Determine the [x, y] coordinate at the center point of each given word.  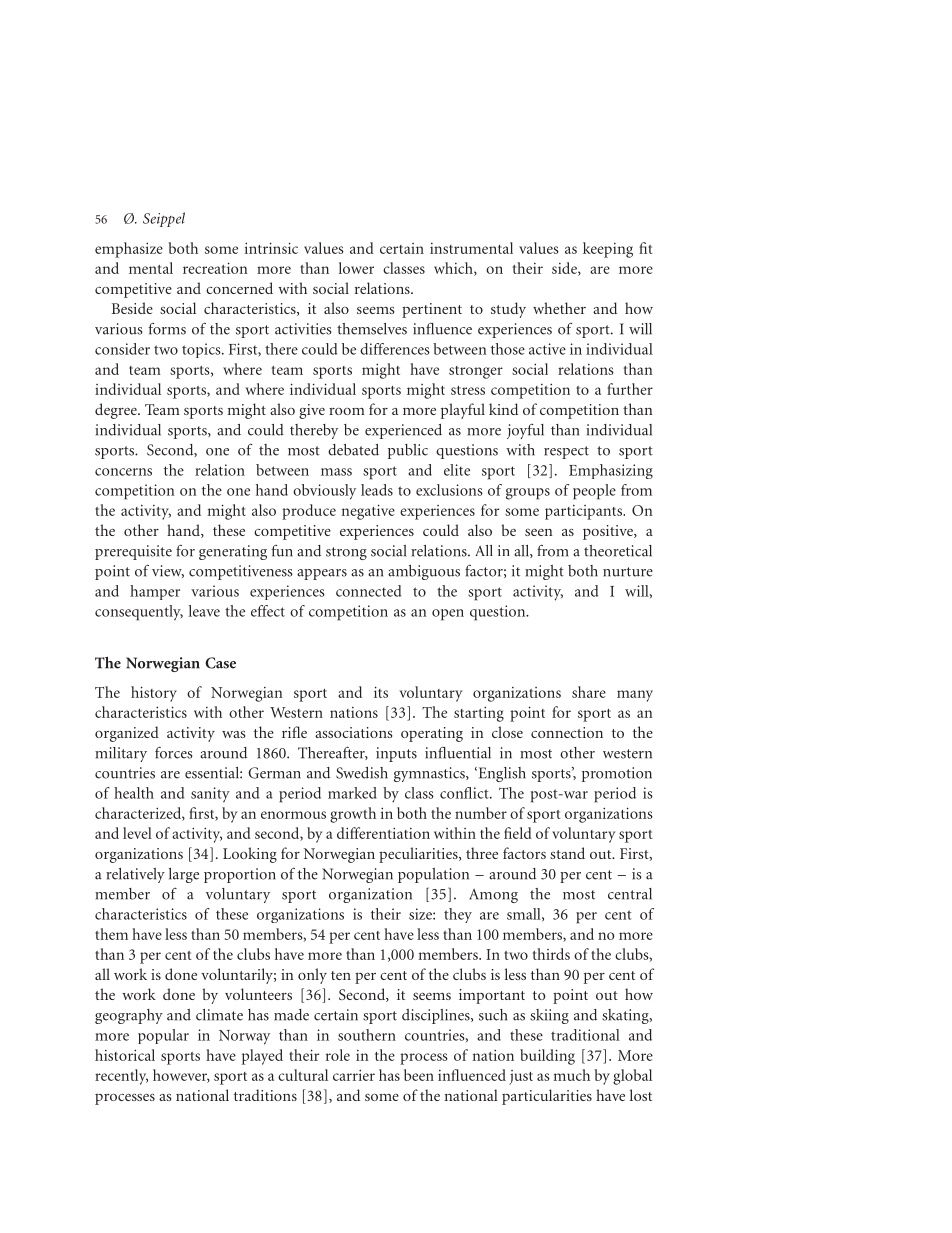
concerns [123, 472]
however [181, 1076]
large [184, 875]
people [594, 492]
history [154, 694]
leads [377, 490]
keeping [608, 250]
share [589, 692]
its [381, 692]
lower [356, 268]
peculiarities [419, 855]
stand [567, 853]
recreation [215, 268]
